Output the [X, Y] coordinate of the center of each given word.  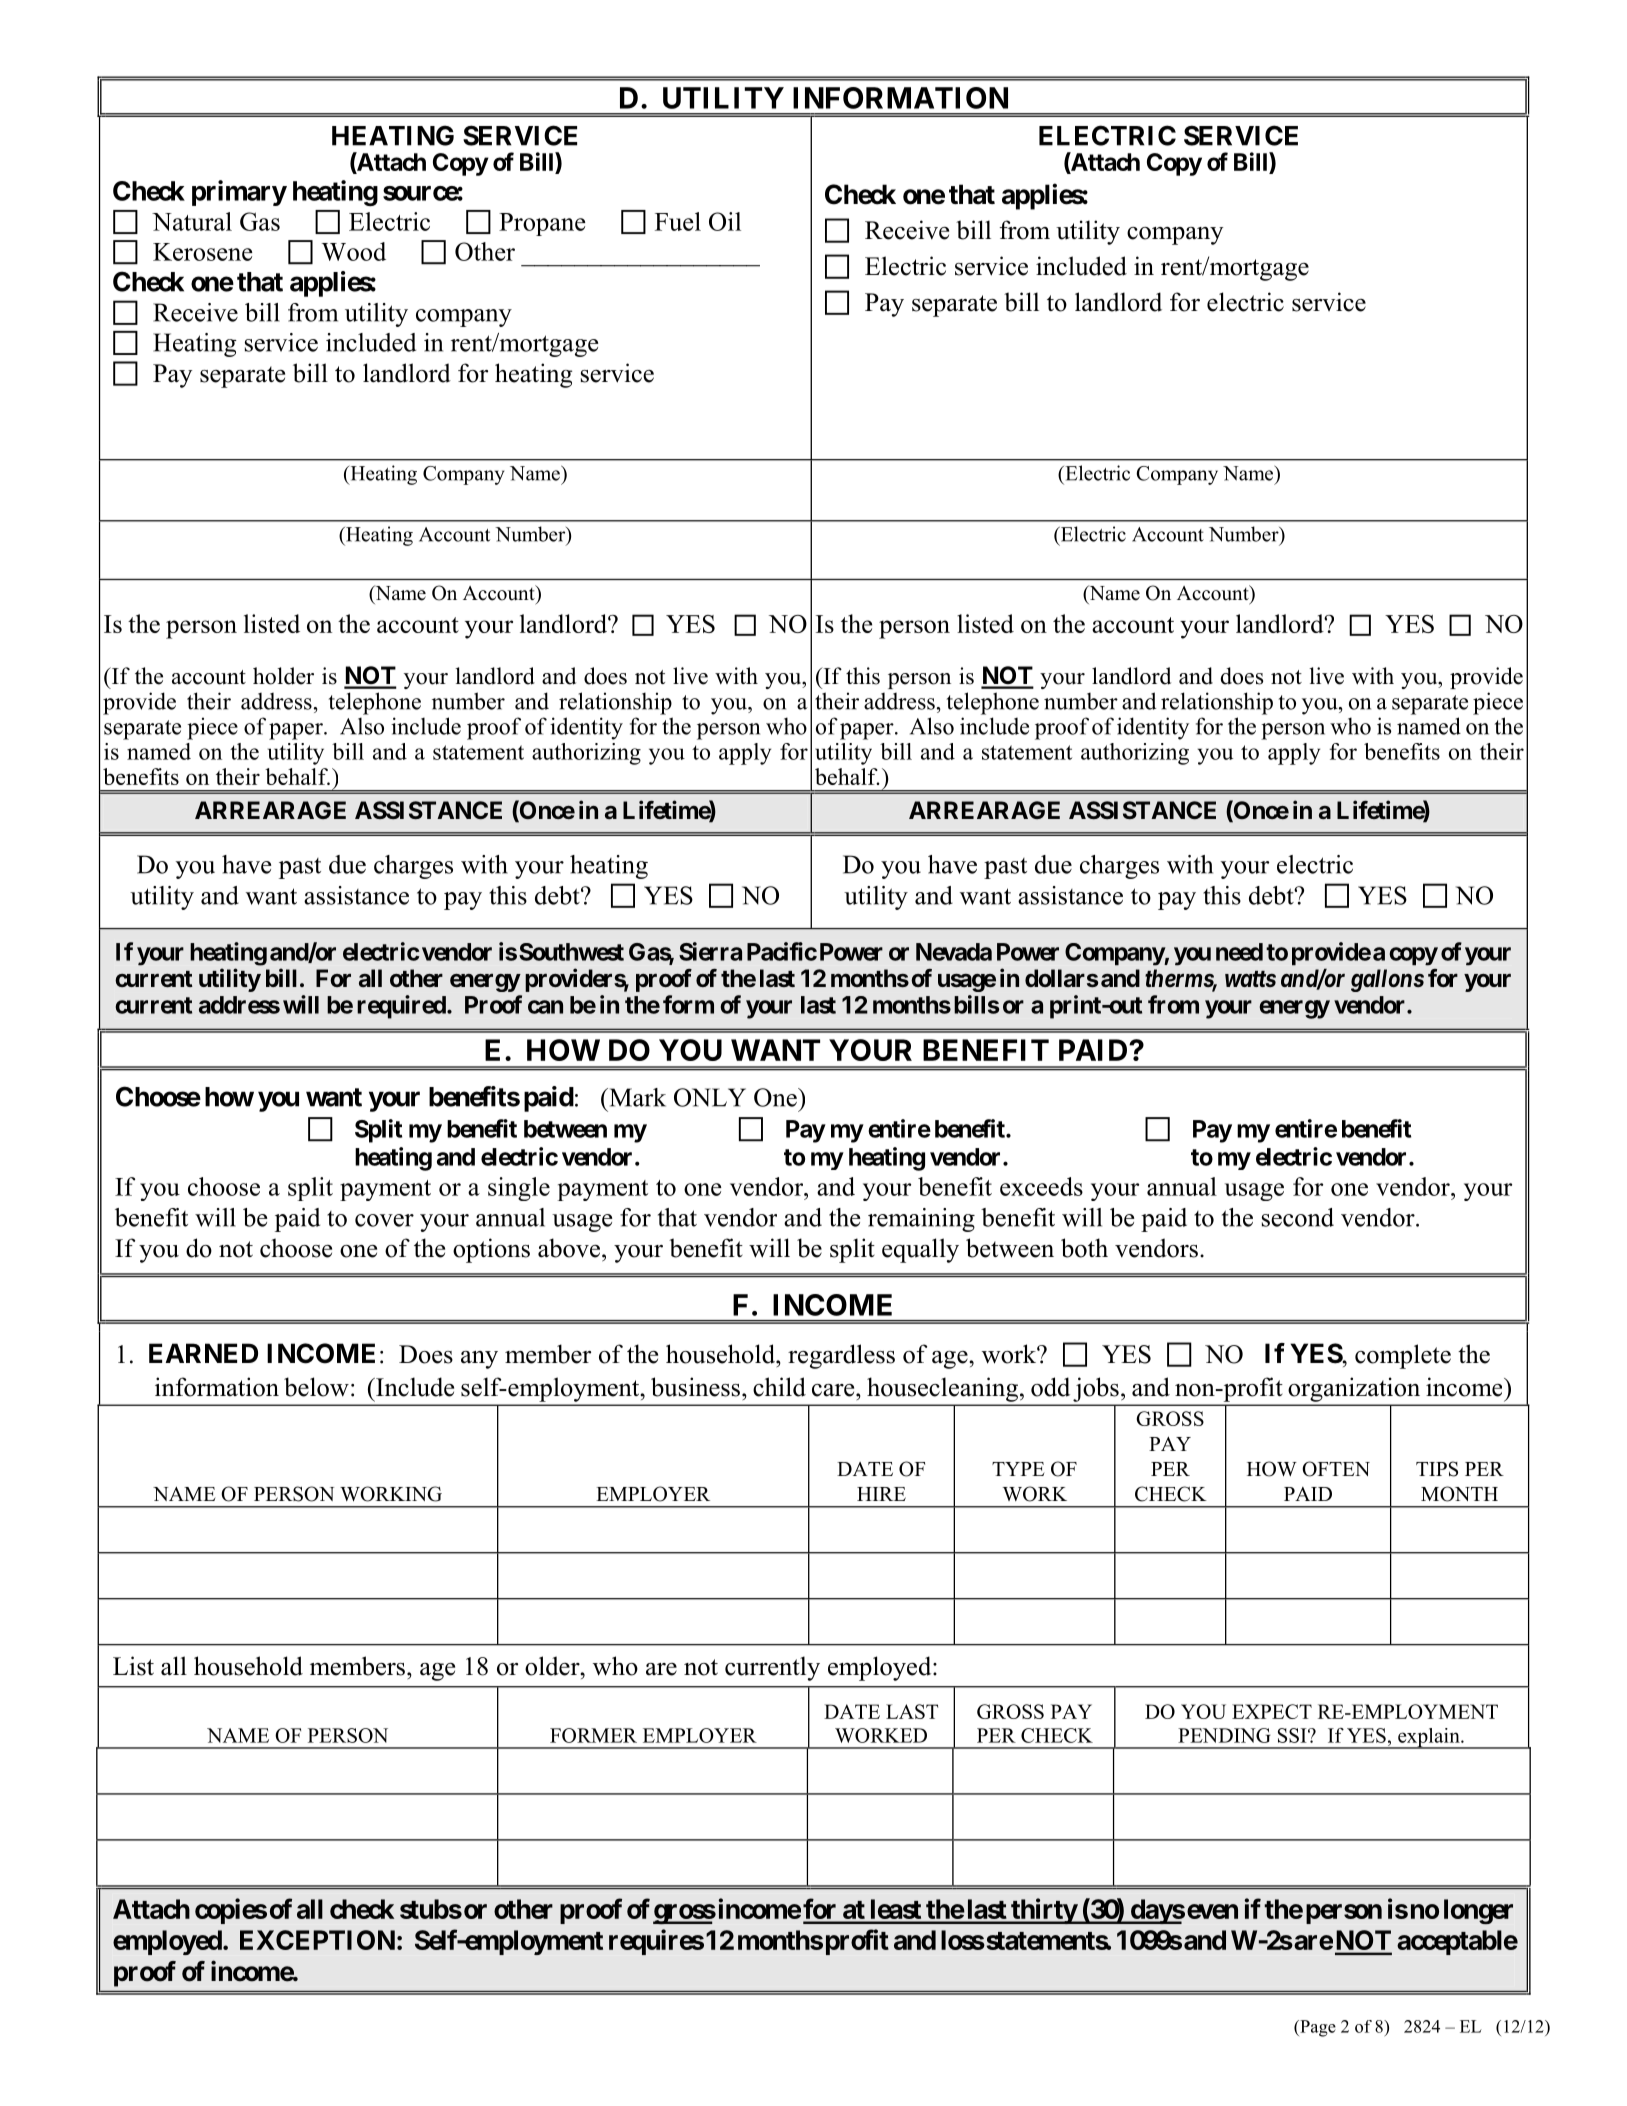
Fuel [678, 221]
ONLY [710, 1097]
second [1298, 1217]
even [1212, 1911]
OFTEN [1336, 1469]
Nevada [954, 952]
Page [1317, 2028]
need [1239, 952]
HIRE [881, 1494]
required [401, 1007]
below [316, 1387]
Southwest [571, 952]
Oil [725, 221]
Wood [354, 251]
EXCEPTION [317, 1940]
